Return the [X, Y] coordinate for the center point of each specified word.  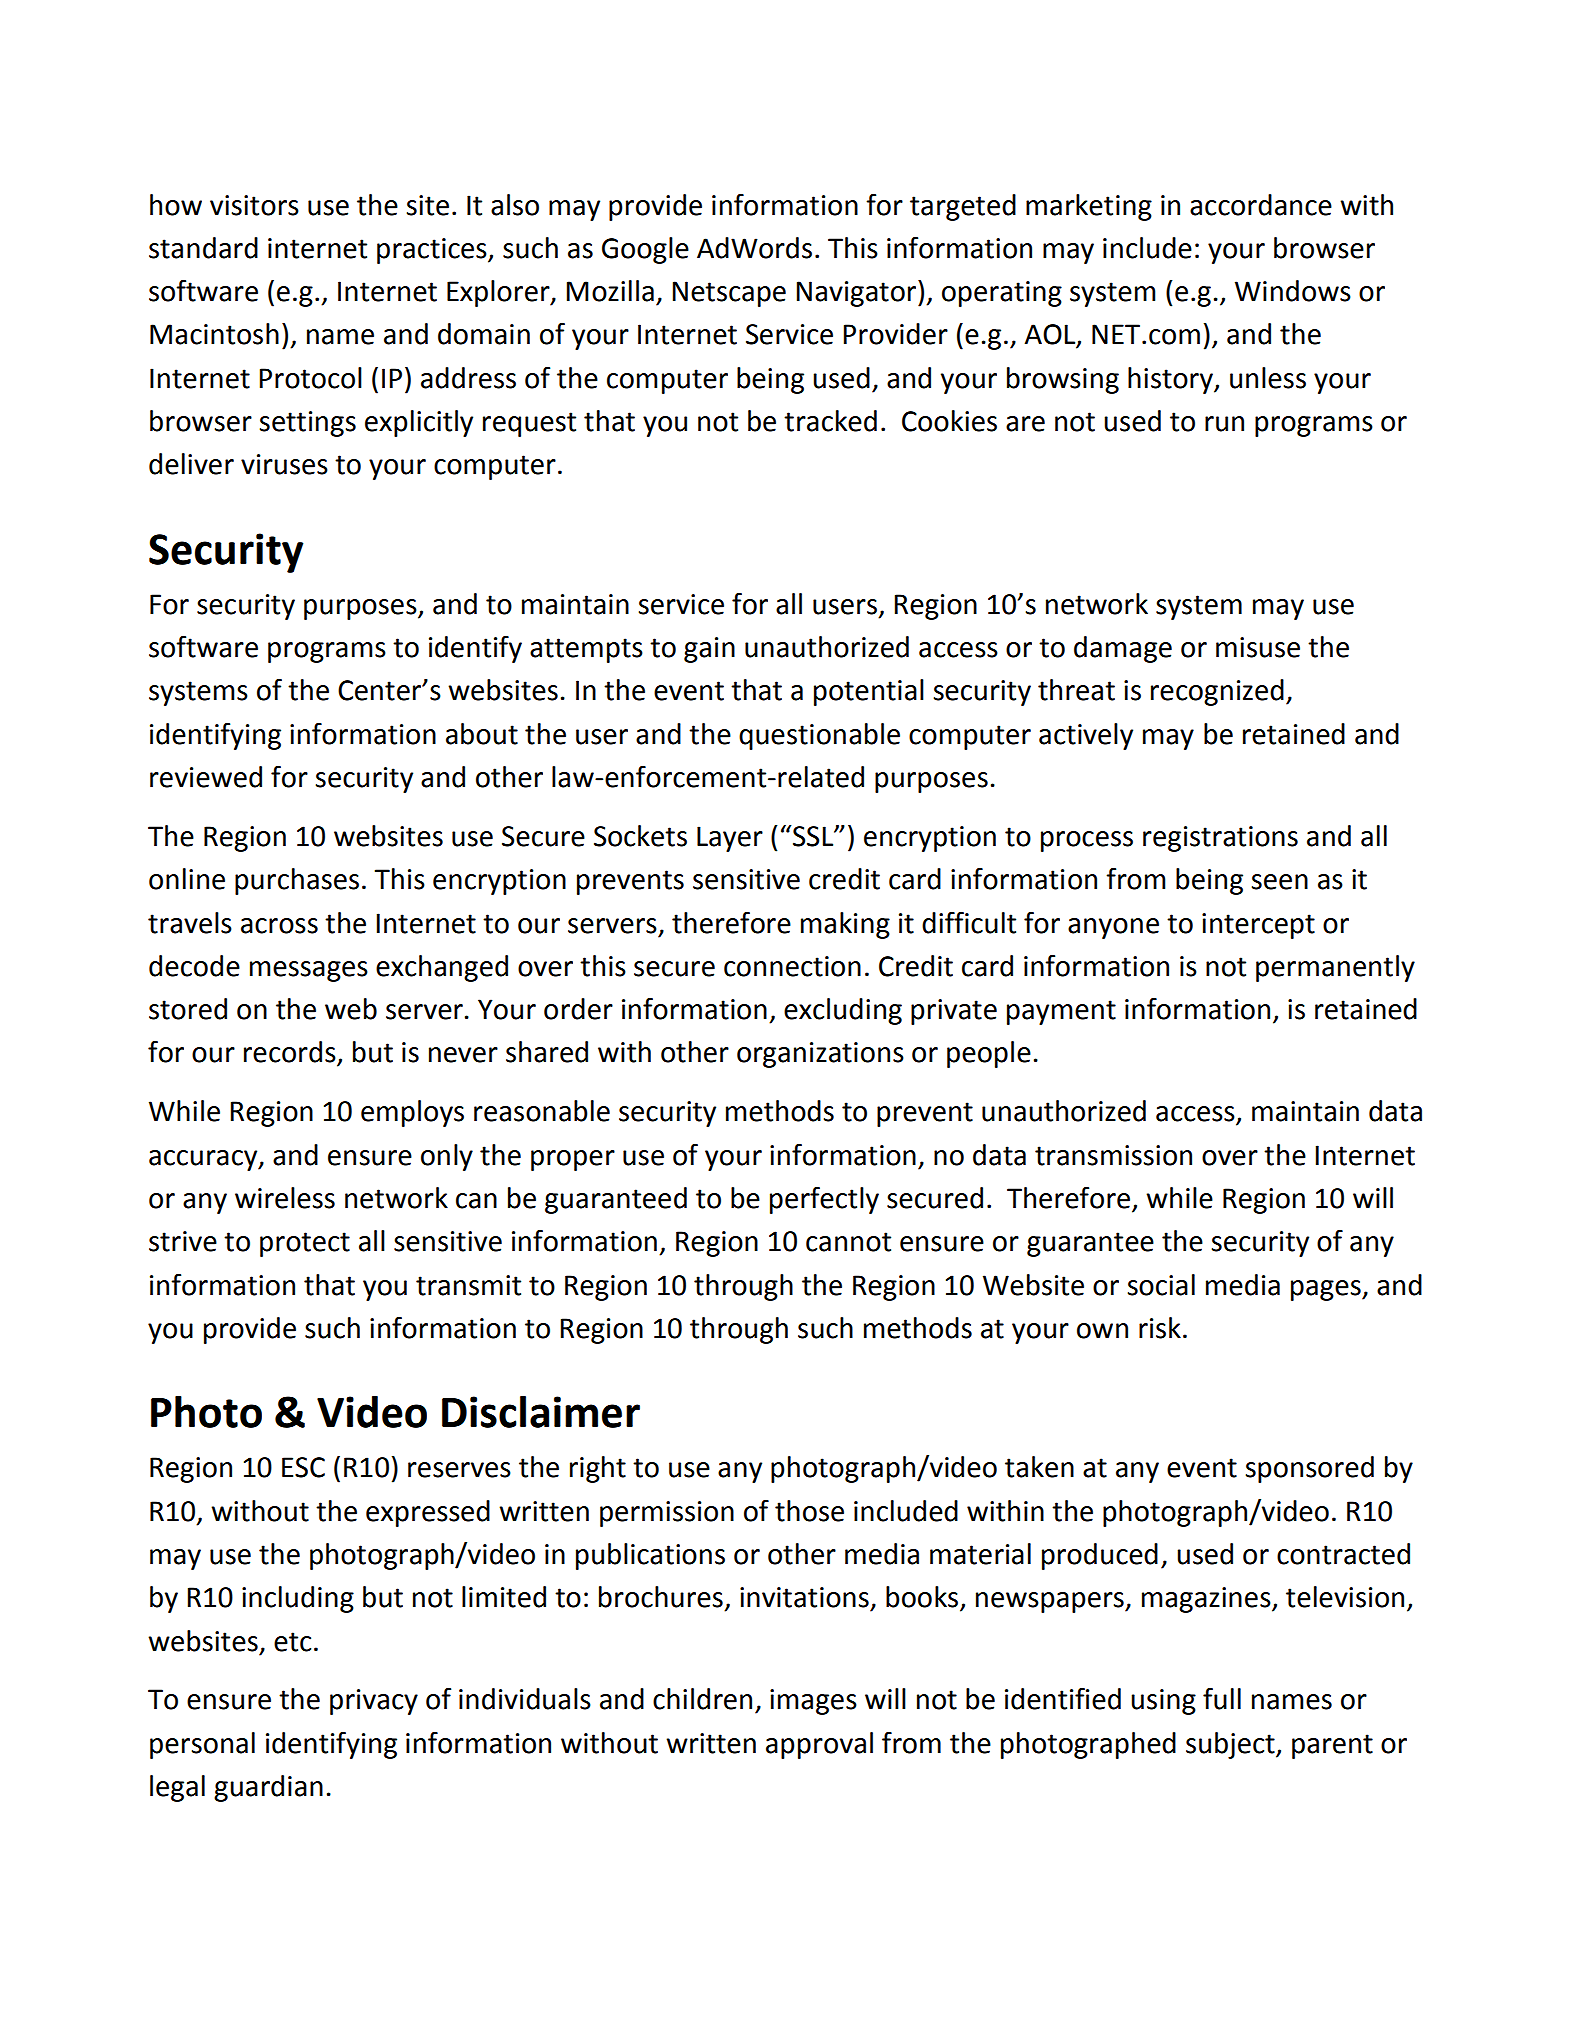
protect [305, 1244]
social [1161, 1285]
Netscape [729, 294]
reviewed [206, 777]
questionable [819, 736]
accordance [1261, 205]
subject [1231, 1745]
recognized [1217, 692]
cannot [848, 1242]
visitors [254, 205]
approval [819, 1745]
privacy [374, 1702]
